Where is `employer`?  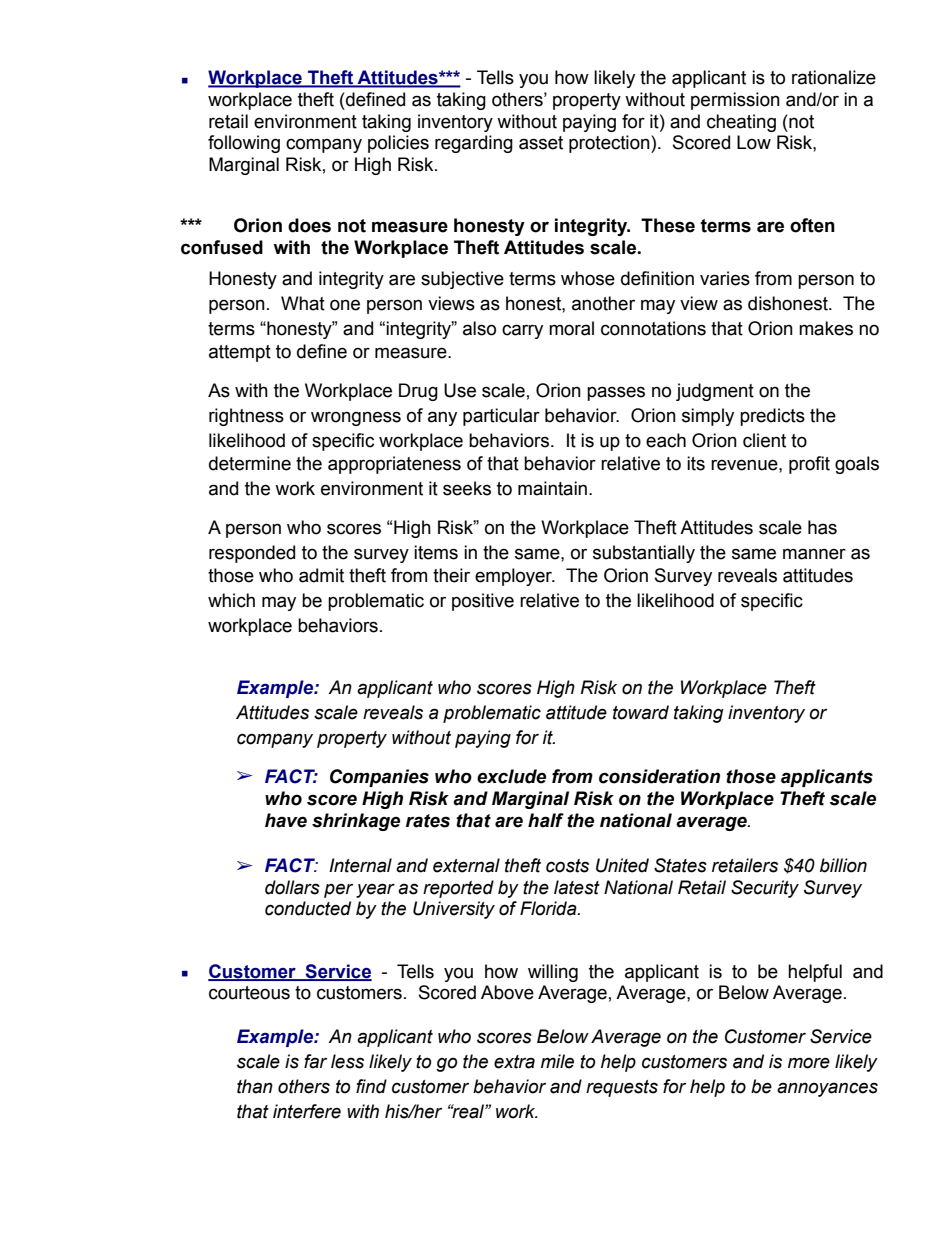 employer is located at coordinates (515, 577).
